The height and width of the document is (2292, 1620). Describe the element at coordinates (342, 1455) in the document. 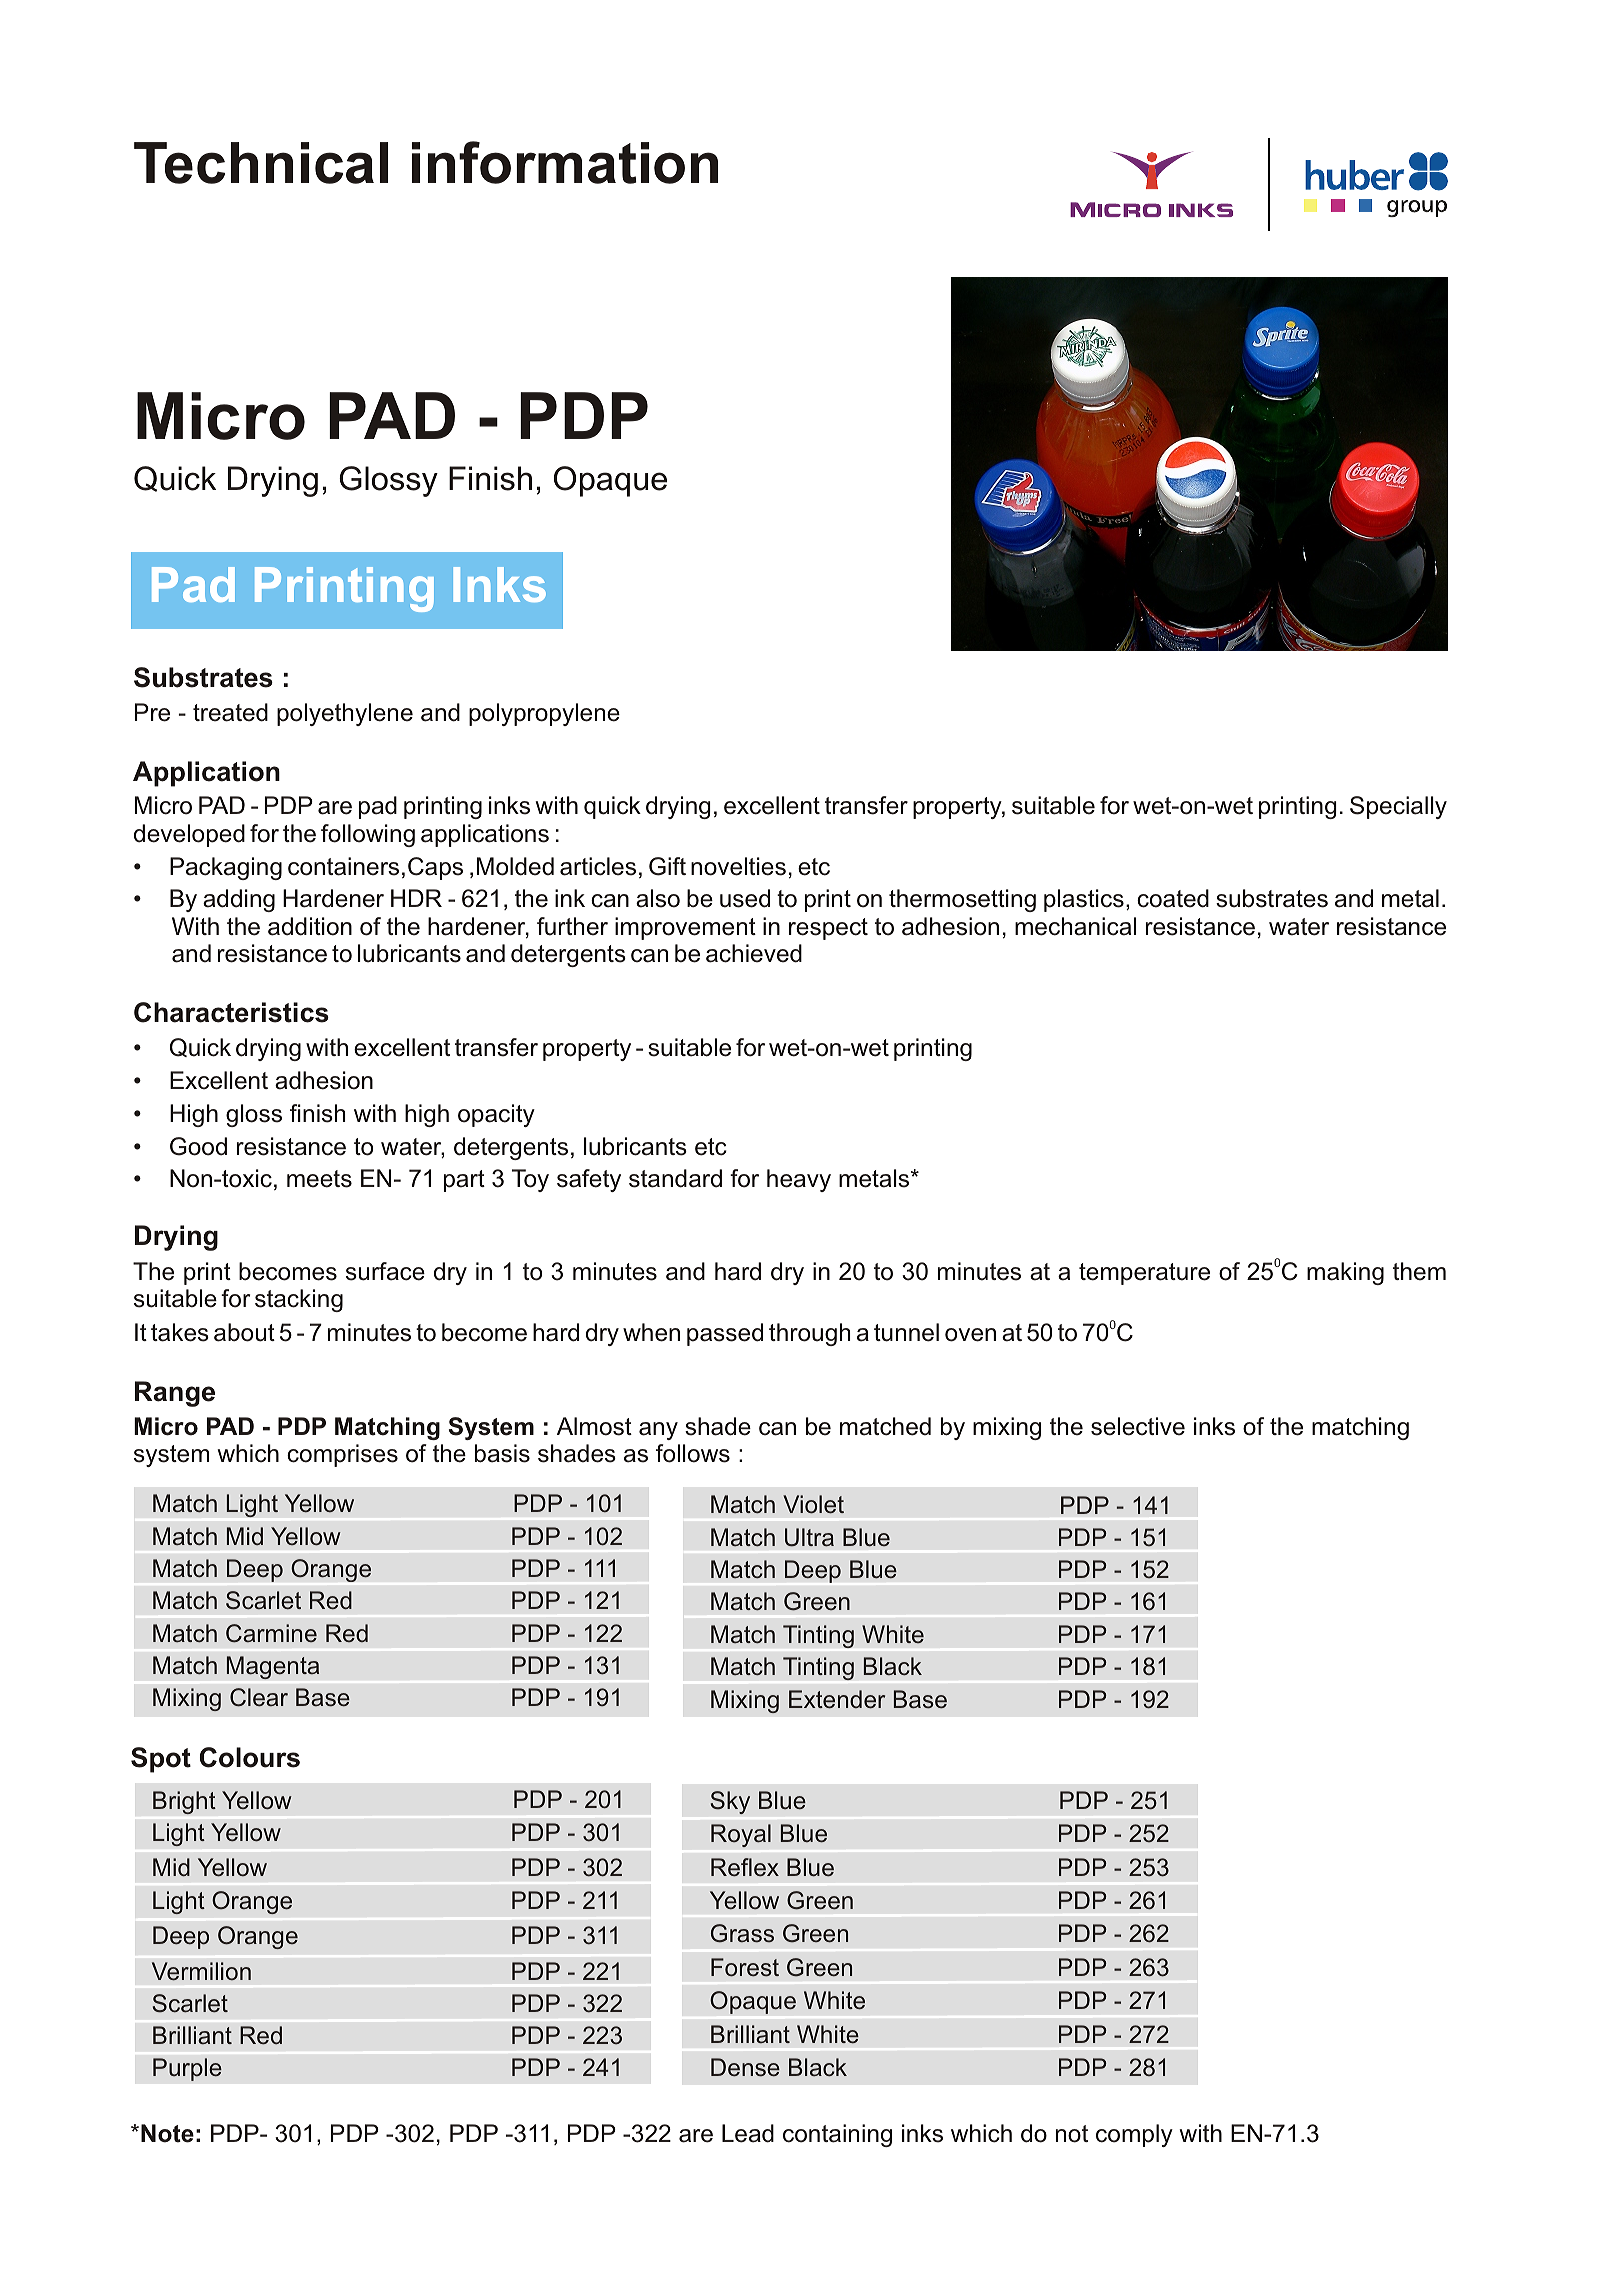

I see `comprises` at that location.
